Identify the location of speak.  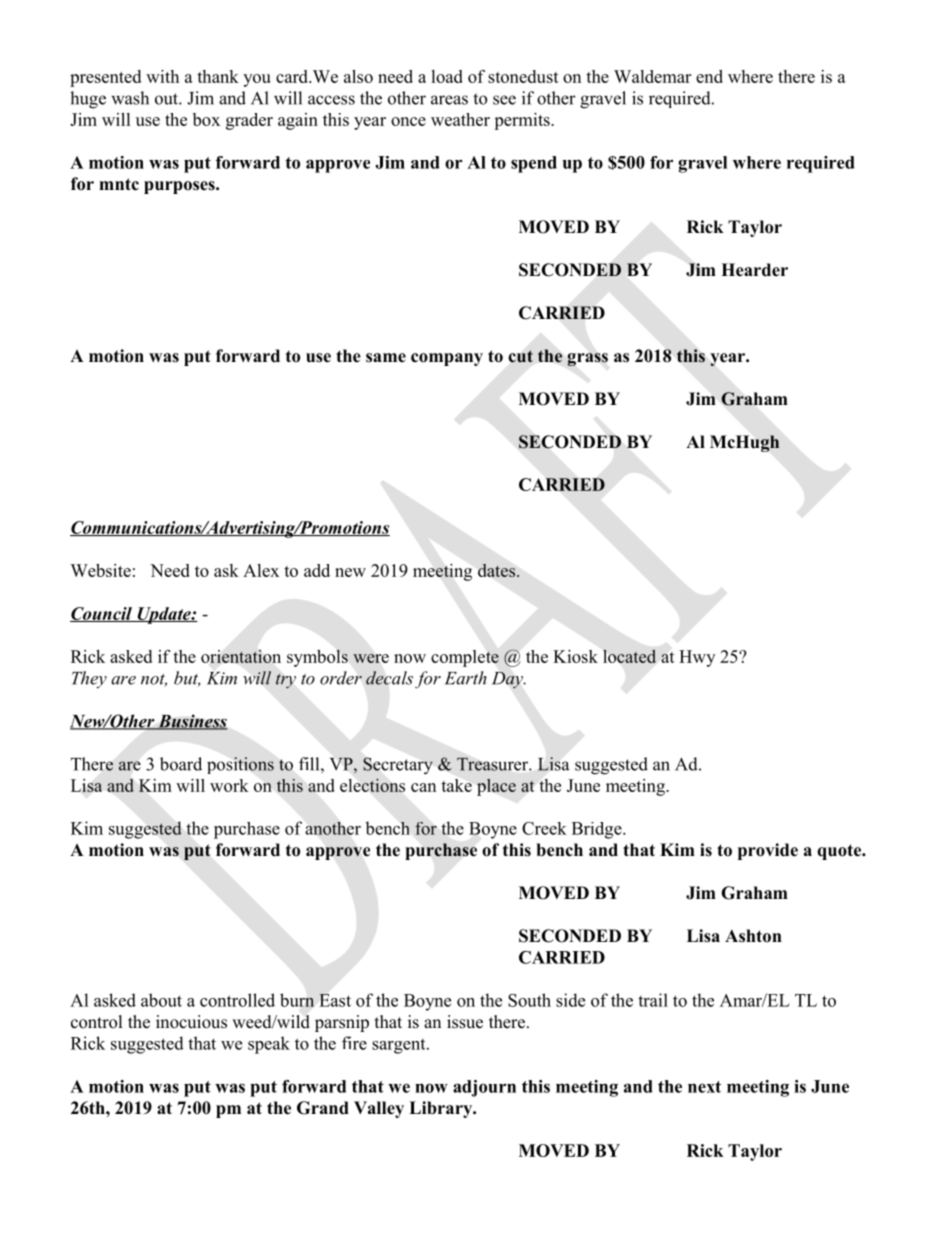
(269, 1045).
